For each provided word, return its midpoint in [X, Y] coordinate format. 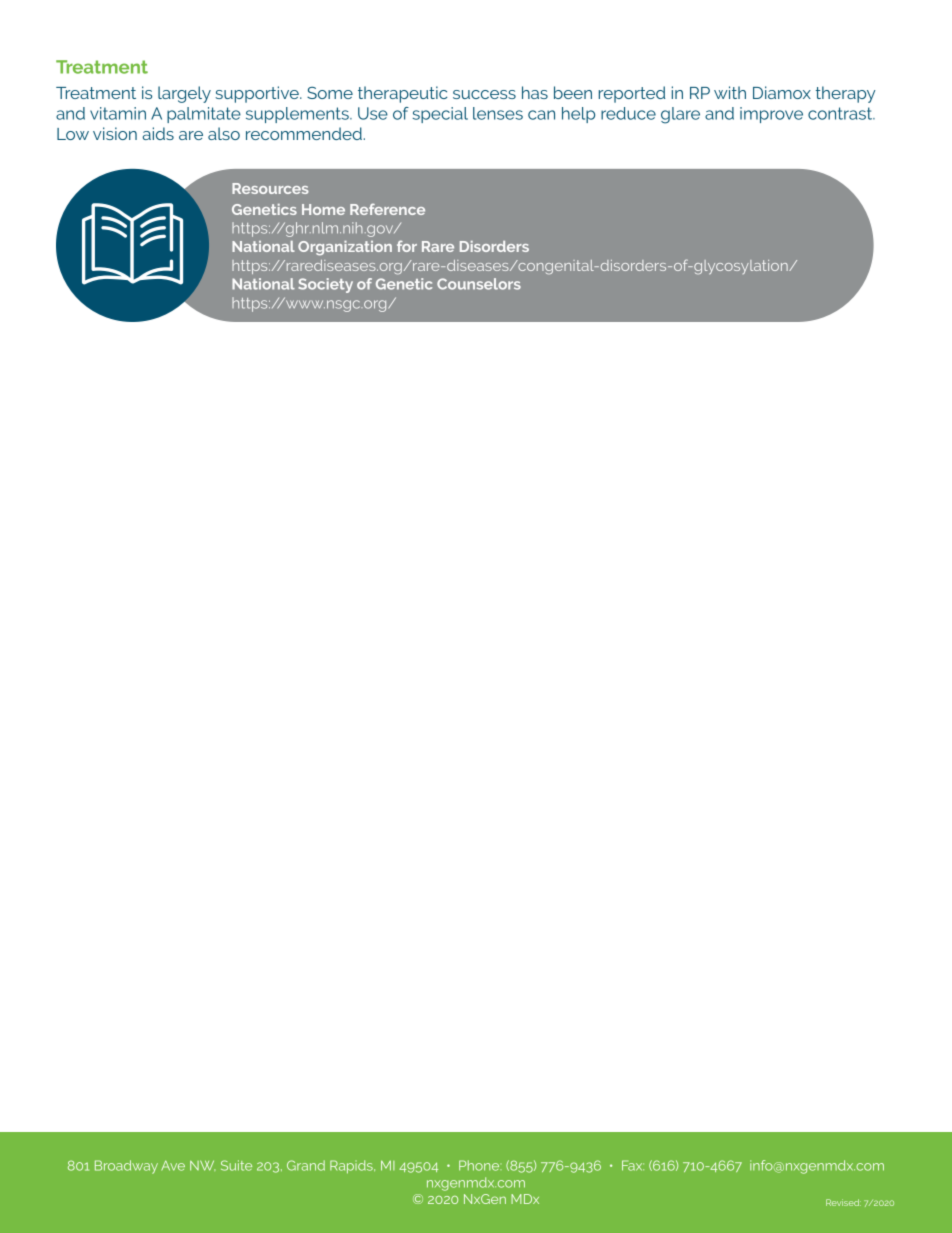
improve [771, 115]
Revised [843, 1202]
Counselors [479, 284]
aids [158, 133]
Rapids [352, 1167]
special [440, 115]
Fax [633, 1165]
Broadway [126, 1167]
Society [325, 285]
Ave [173, 1166]
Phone [480, 1165]
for [407, 246]
